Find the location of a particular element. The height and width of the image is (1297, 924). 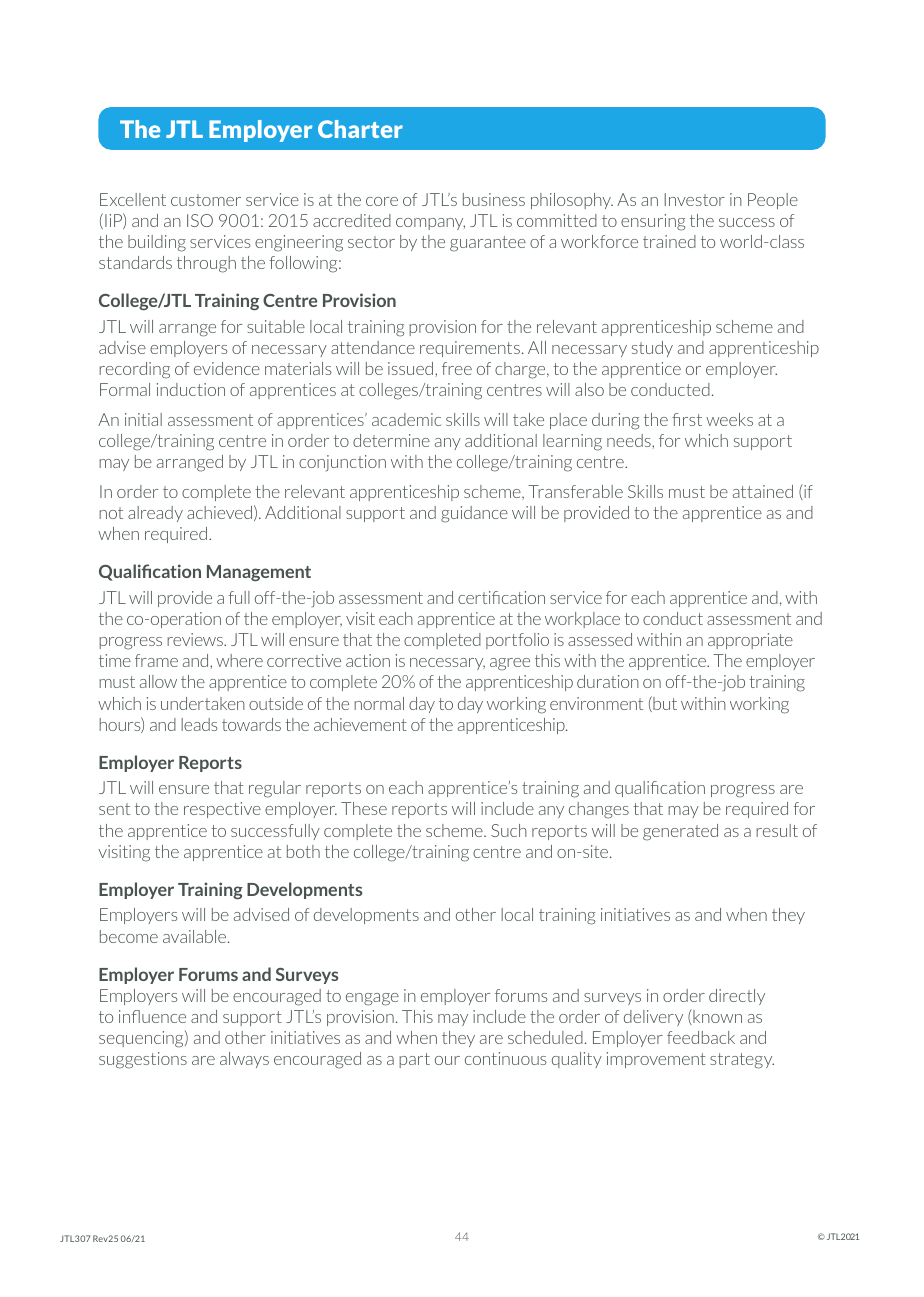

business is located at coordinates (494, 199).
